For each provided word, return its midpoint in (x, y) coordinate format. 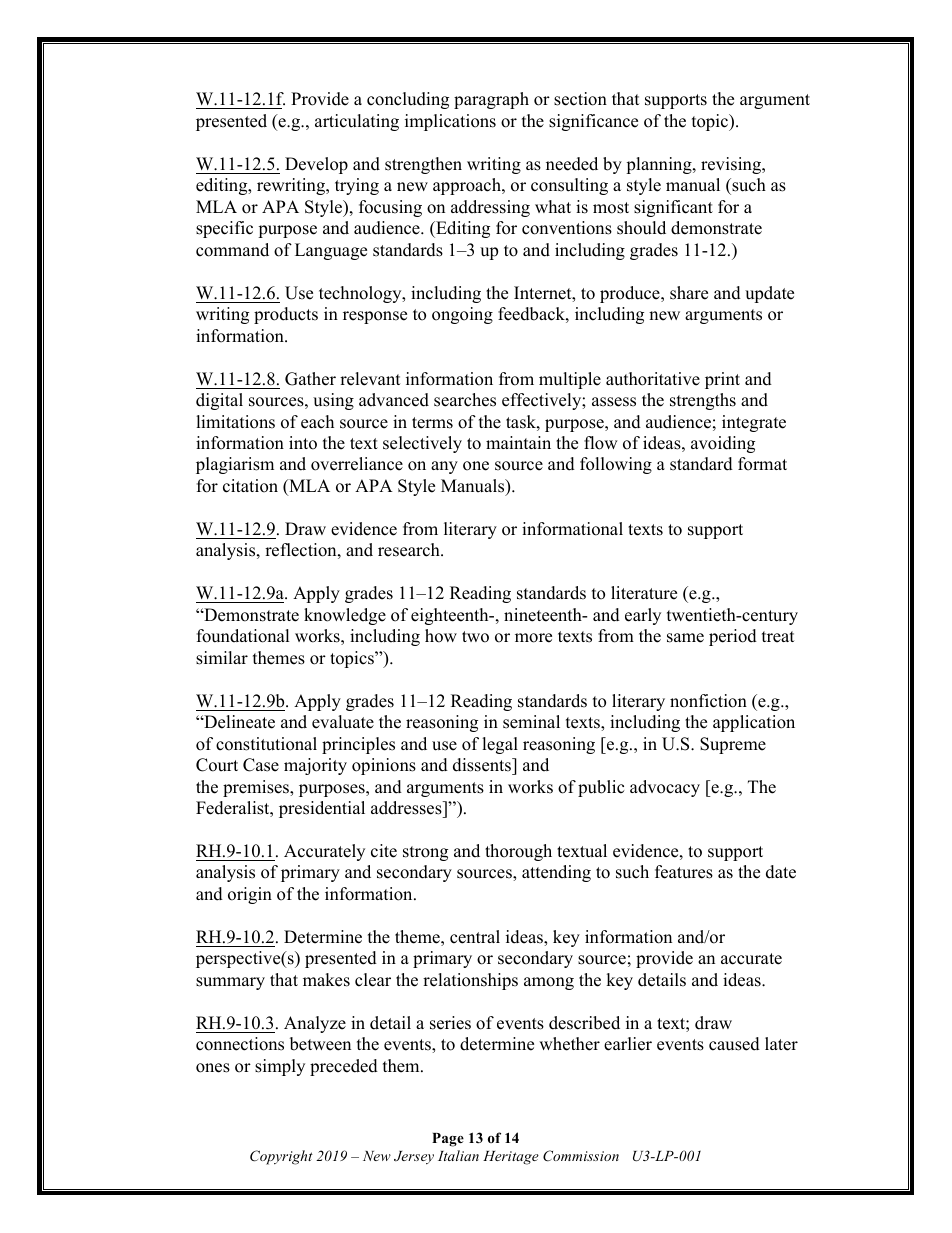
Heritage (511, 1158)
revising (732, 165)
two (475, 637)
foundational (243, 636)
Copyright (281, 1157)
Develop (316, 165)
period (733, 637)
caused (734, 1044)
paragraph (491, 100)
